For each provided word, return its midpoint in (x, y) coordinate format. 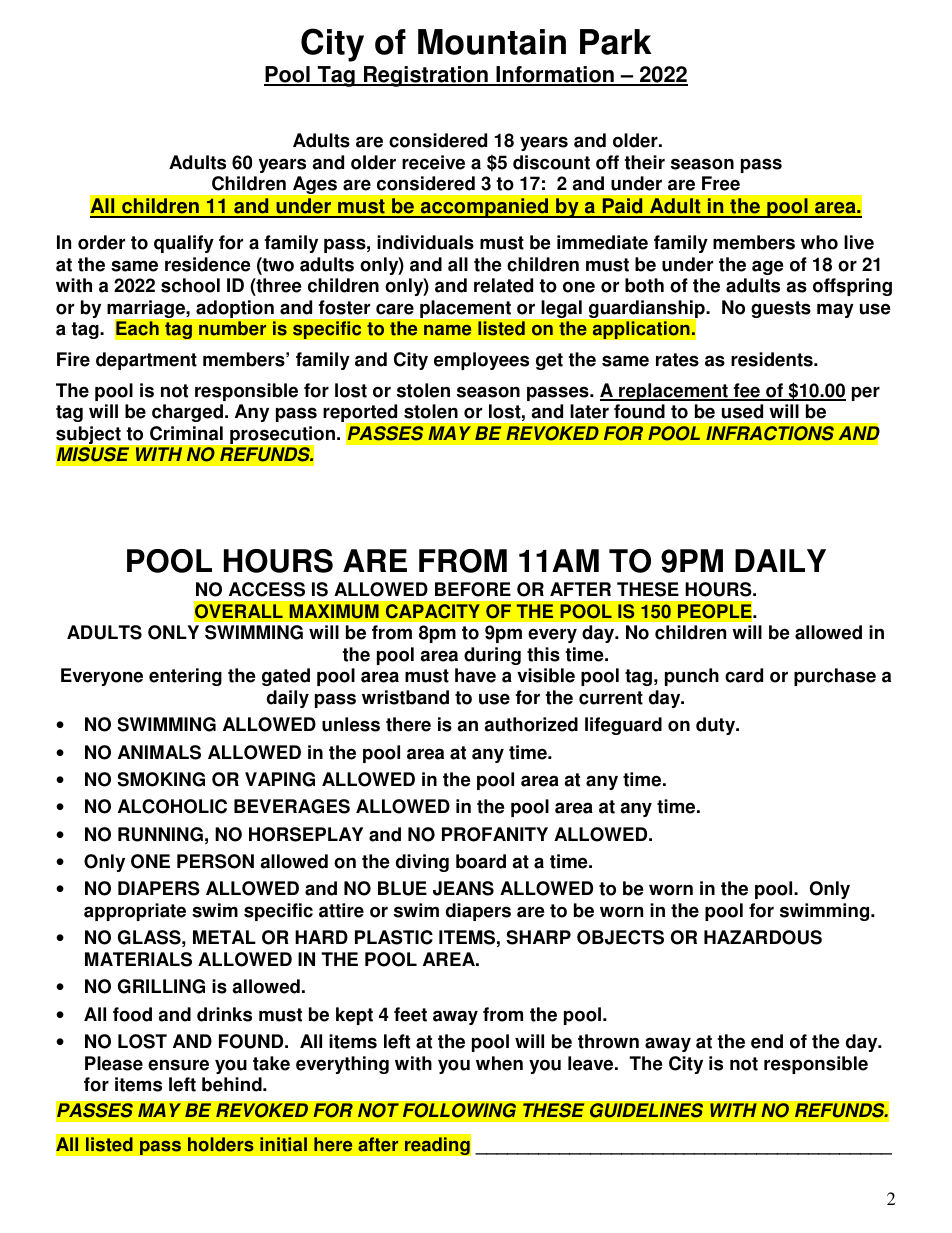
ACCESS (267, 589)
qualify (184, 244)
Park (615, 42)
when (499, 1063)
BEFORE (473, 589)
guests (781, 309)
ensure (178, 1065)
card (744, 675)
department (146, 361)
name (447, 330)
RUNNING (160, 834)
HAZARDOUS (763, 937)
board (481, 861)
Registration (426, 76)
